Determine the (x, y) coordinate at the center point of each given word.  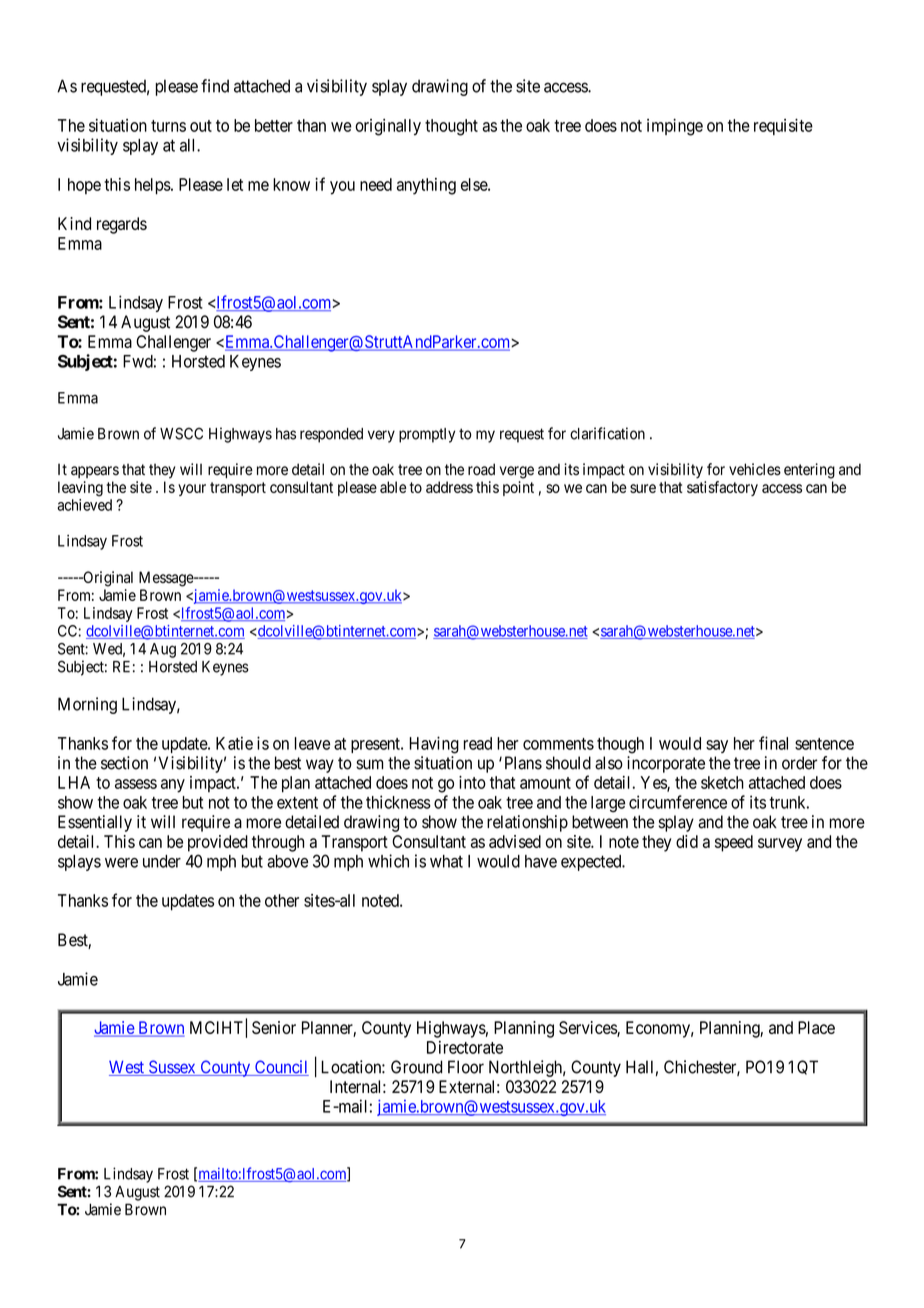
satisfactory (722, 488)
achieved (84, 505)
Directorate (465, 1047)
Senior (274, 1027)
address (449, 487)
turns (168, 126)
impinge (675, 127)
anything (426, 186)
